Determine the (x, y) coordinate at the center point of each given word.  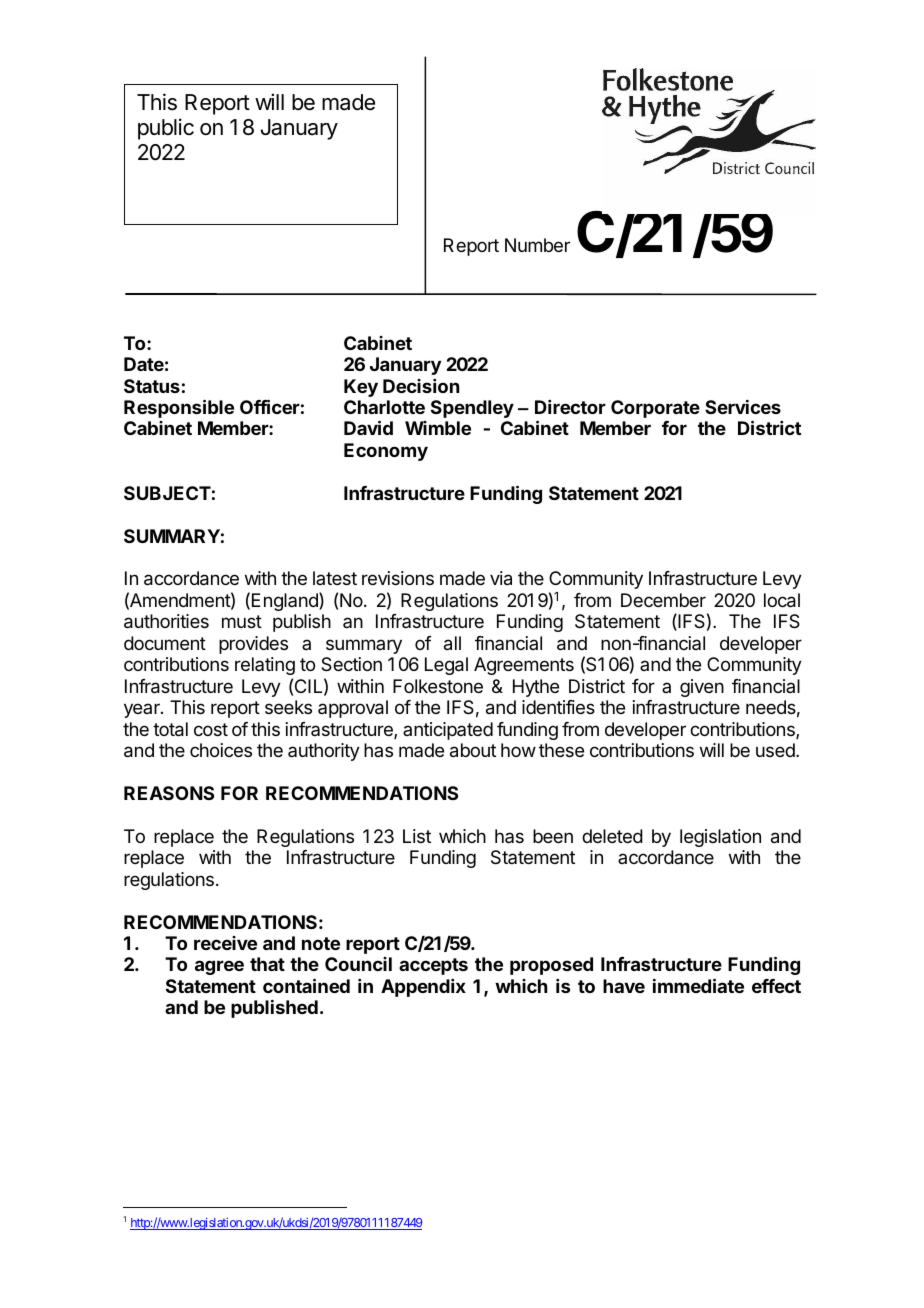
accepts (433, 966)
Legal (446, 666)
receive (225, 943)
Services (743, 407)
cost (211, 729)
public (166, 129)
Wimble (438, 428)
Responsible (179, 408)
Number (537, 245)
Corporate (655, 409)
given (702, 688)
